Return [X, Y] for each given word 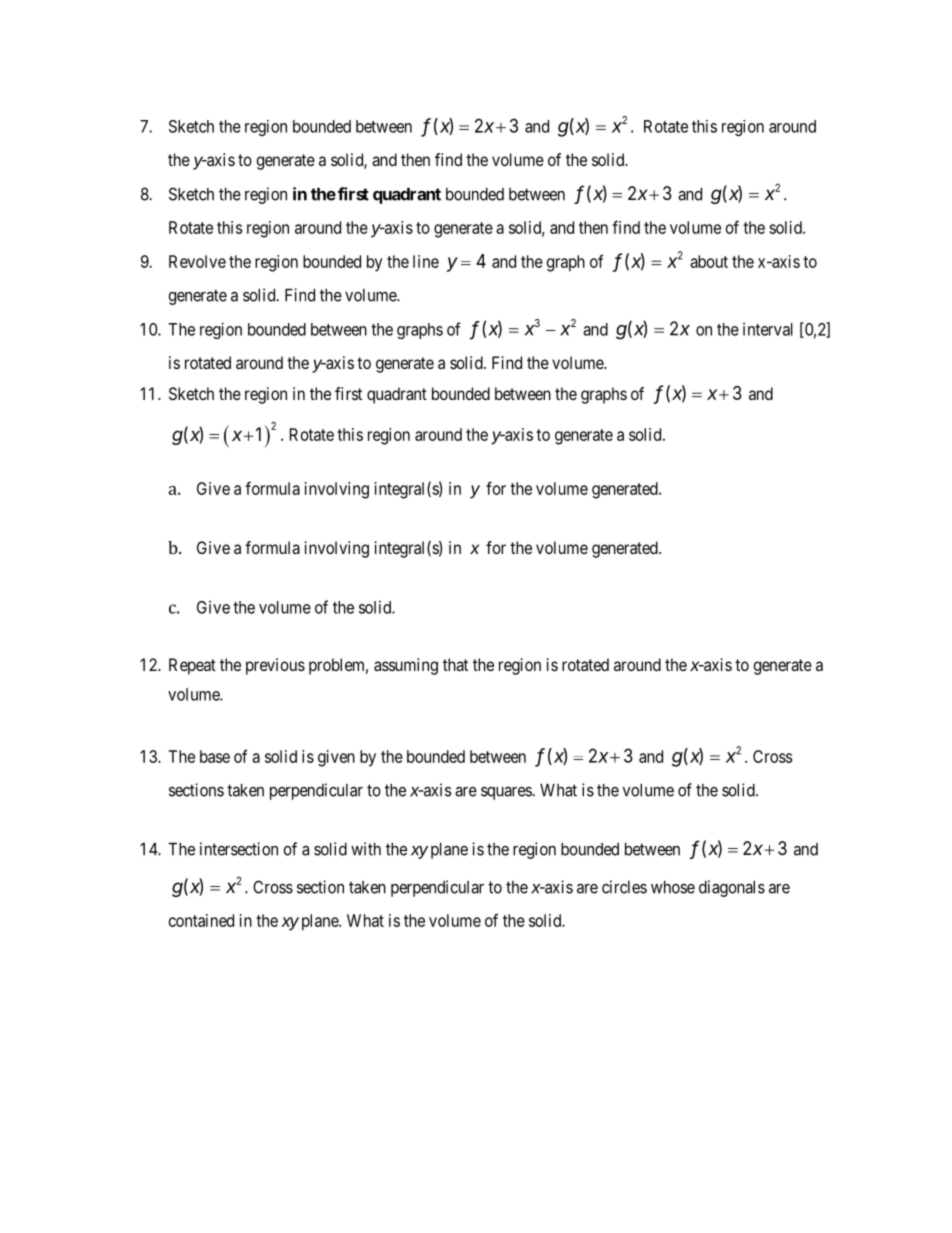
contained [201, 920]
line [426, 261]
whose [673, 887]
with [366, 849]
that [455, 664]
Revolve [197, 261]
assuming [406, 666]
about [709, 261]
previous [275, 666]
